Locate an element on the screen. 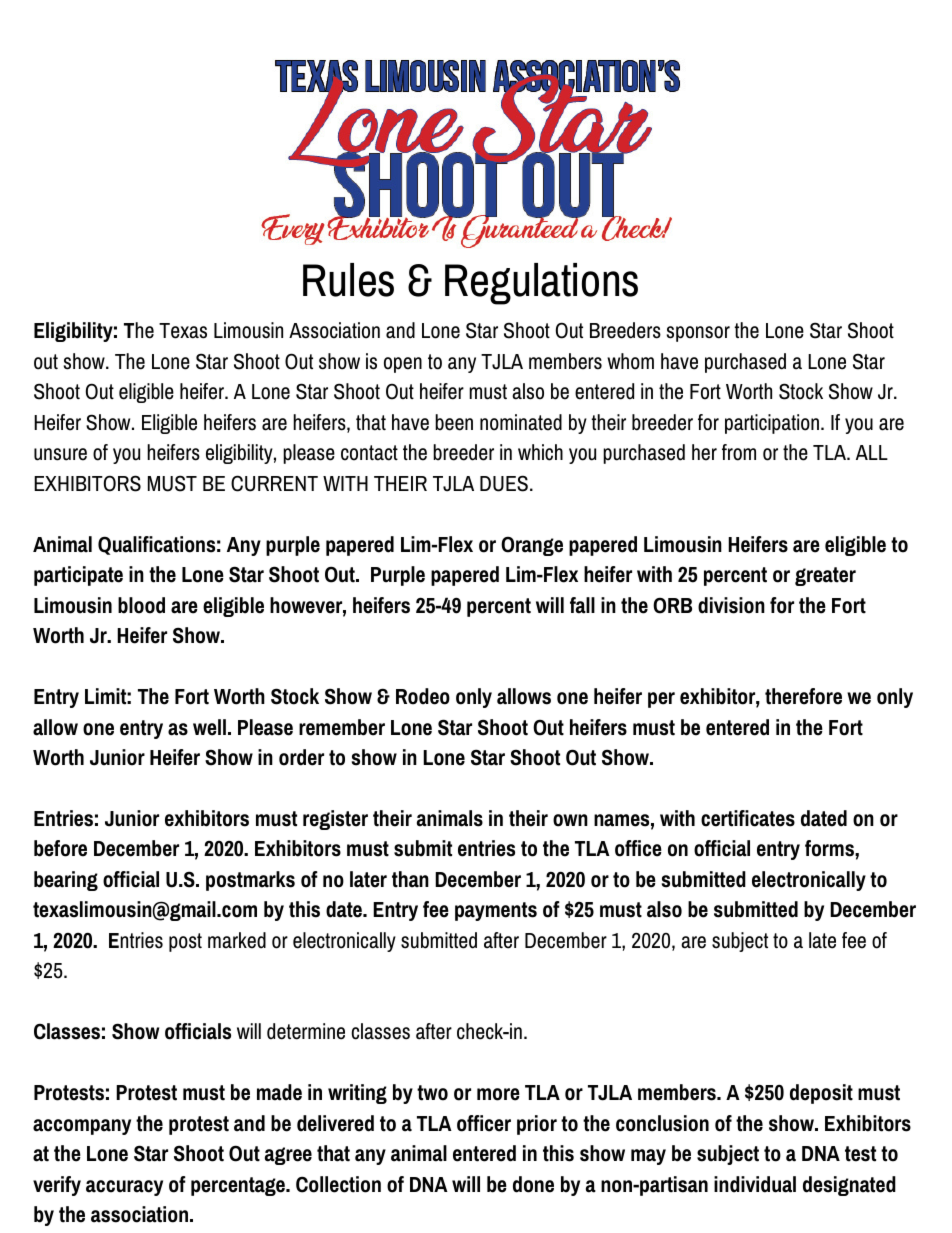 Image resolution: width=952 pixels, height=1233 pixels. participate is located at coordinates (78, 576).
